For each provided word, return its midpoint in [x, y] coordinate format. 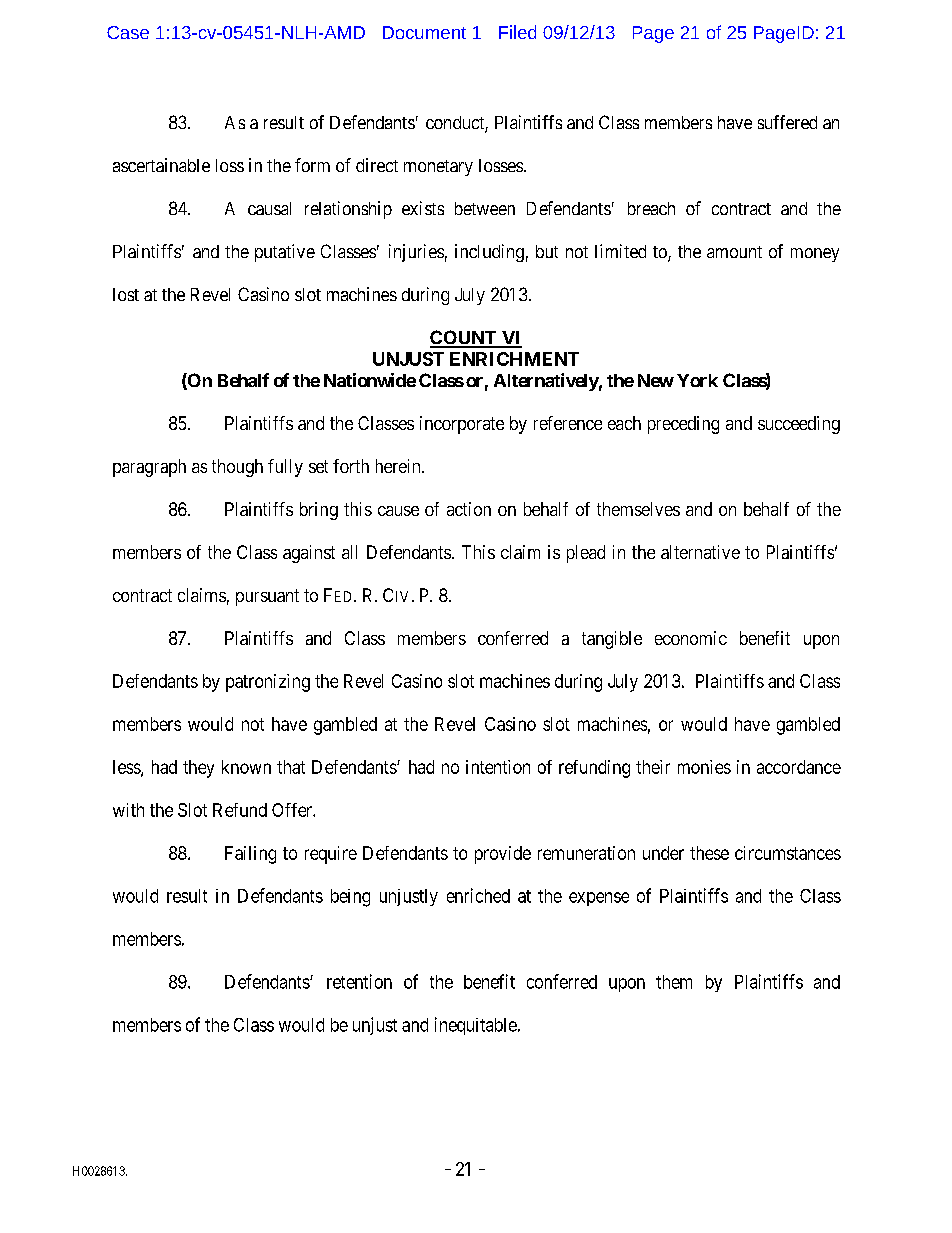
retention [359, 981]
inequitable [476, 1026]
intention [498, 767]
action [469, 509]
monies [704, 767]
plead [586, 554]
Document [424, 32]
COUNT [464, 338]
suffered [787, 122]
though [237, 468]
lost [126, 294]
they [198, 769]
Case [128, 32]
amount [734, 252]
